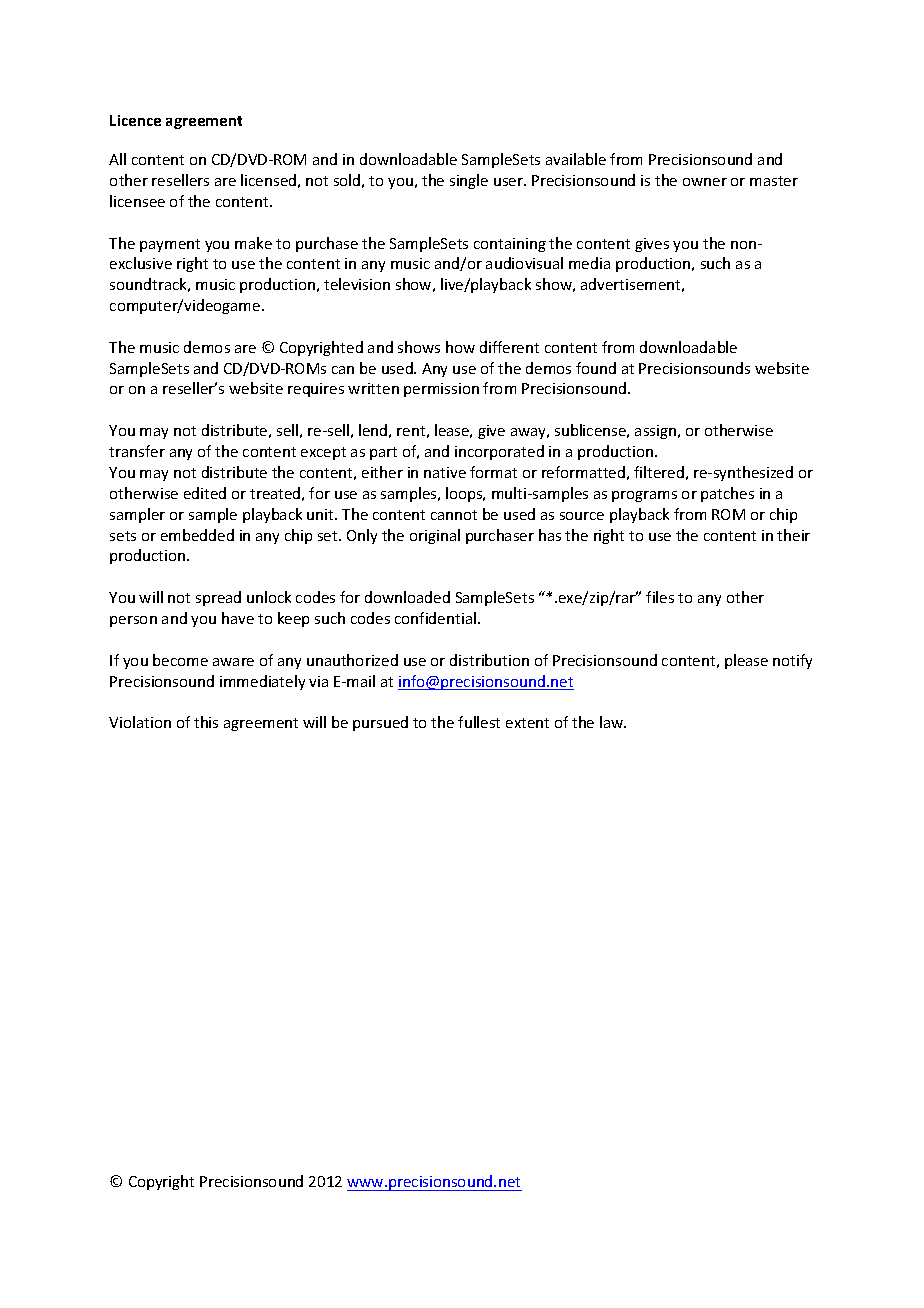  I want to click on law, so click(613, 722).
